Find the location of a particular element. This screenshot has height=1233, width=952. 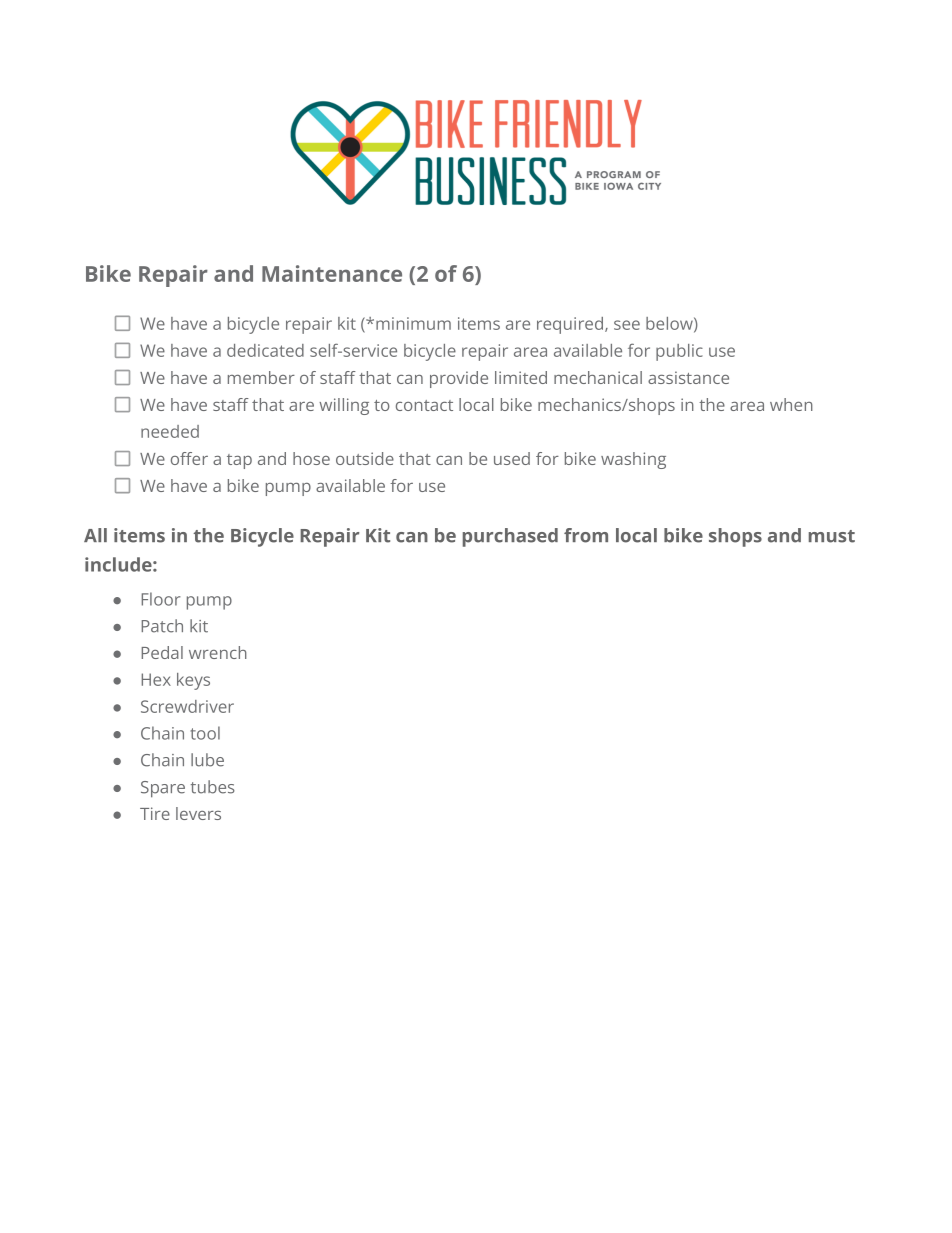

Patch is located at coordinates (162, 626).
